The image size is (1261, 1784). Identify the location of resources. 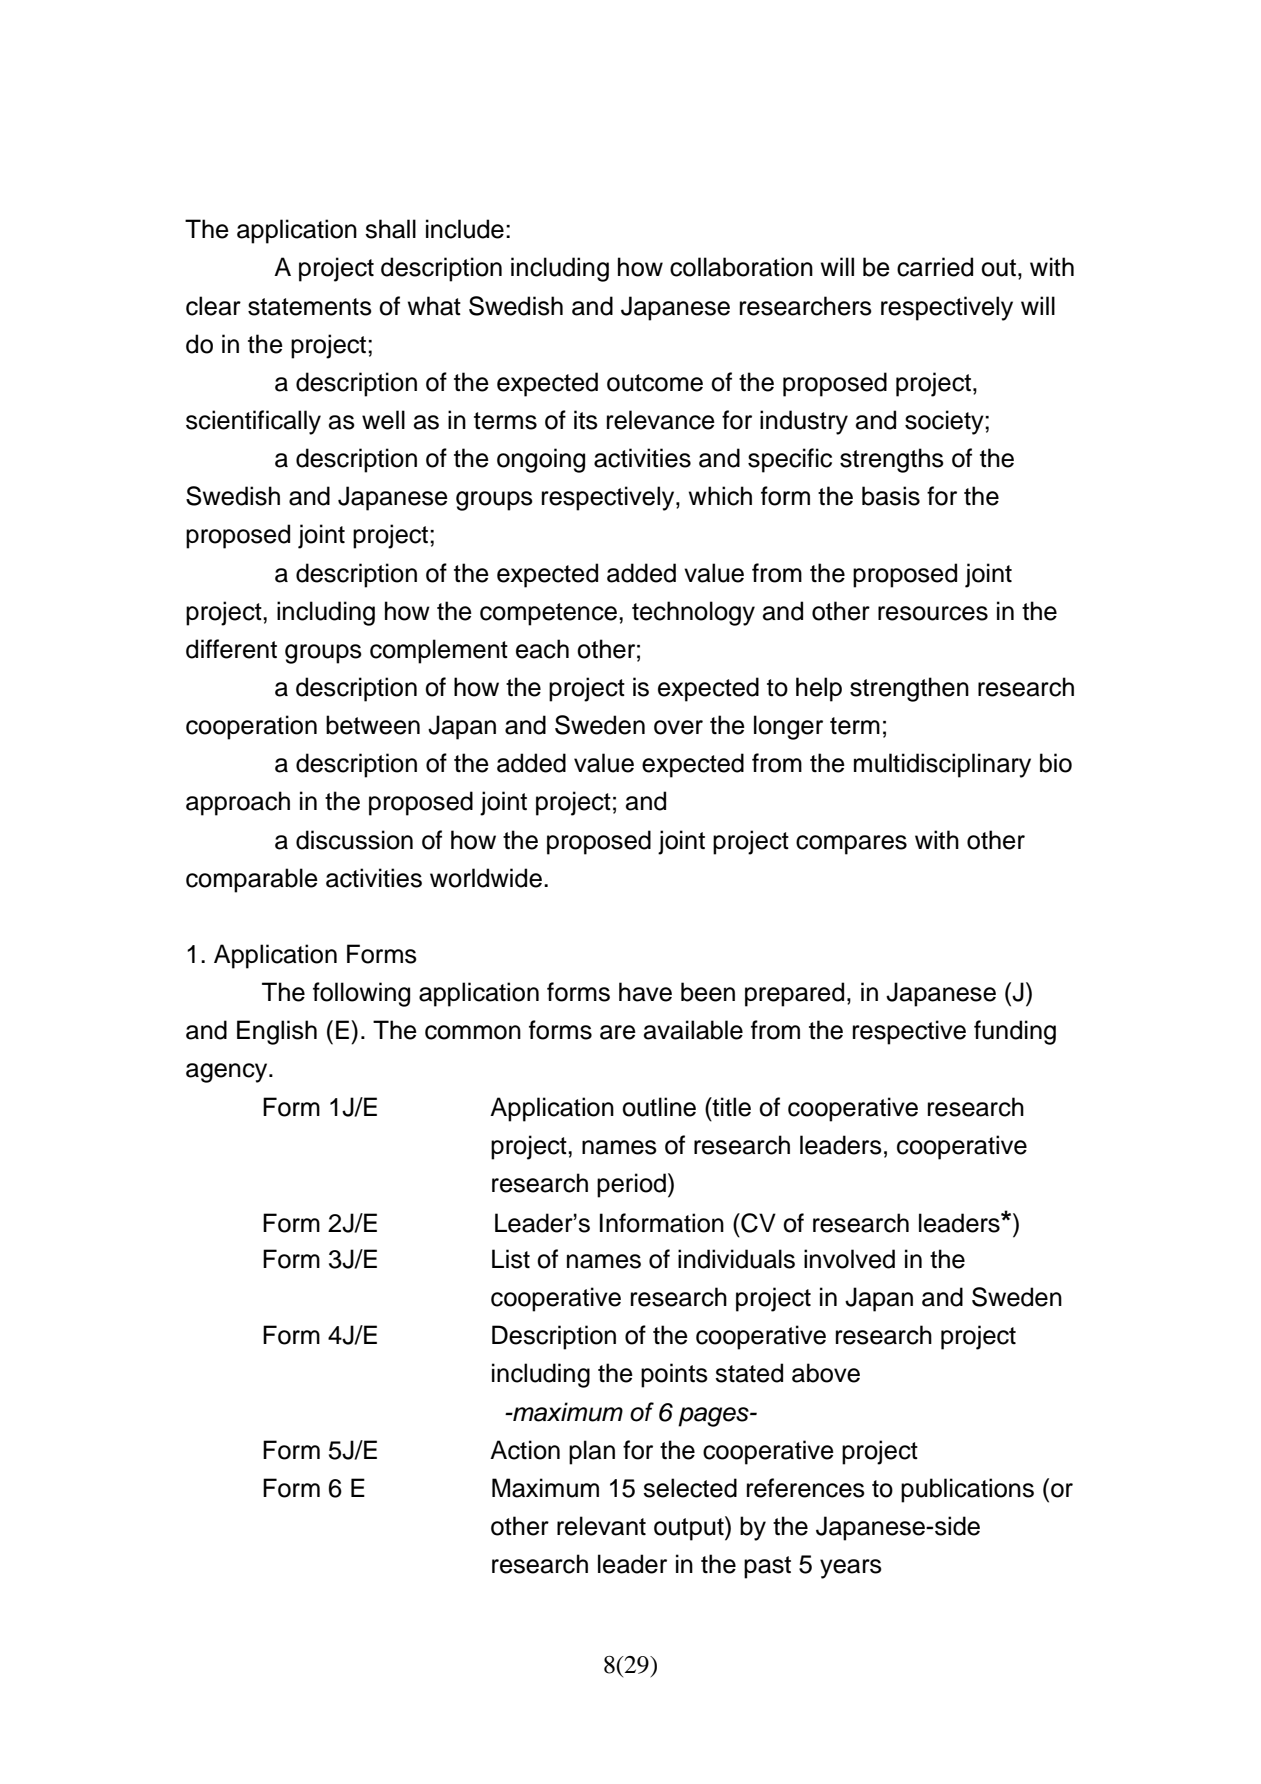
(933, 613).
